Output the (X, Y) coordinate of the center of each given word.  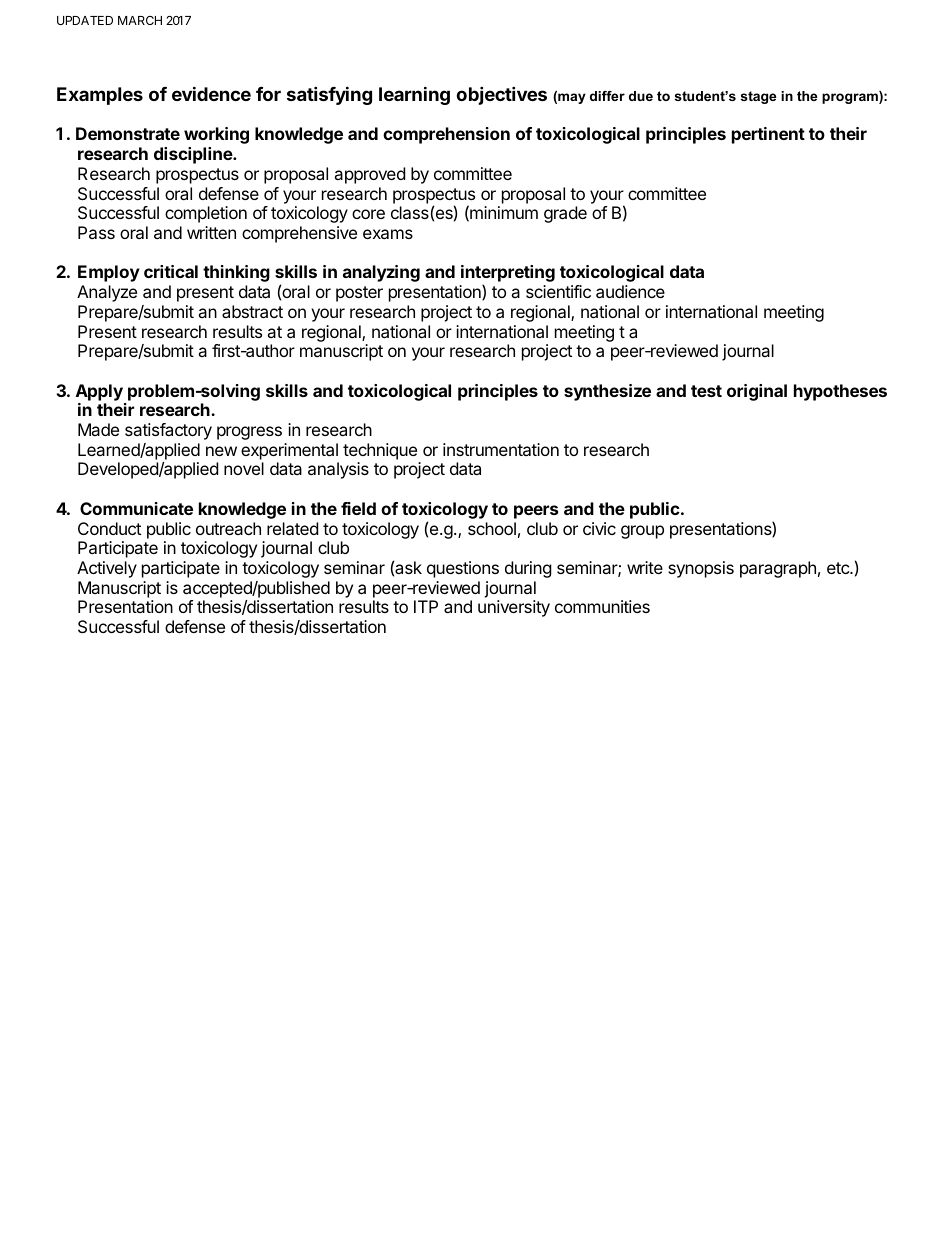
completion (206, 214)
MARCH (140, 20)
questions (463, 569)
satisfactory (168, 431)
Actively (107, 569)
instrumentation (501, 449)
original (757, 392)
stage (758, 97)
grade (565, 214)
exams (388, 234)
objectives (501, 95)
